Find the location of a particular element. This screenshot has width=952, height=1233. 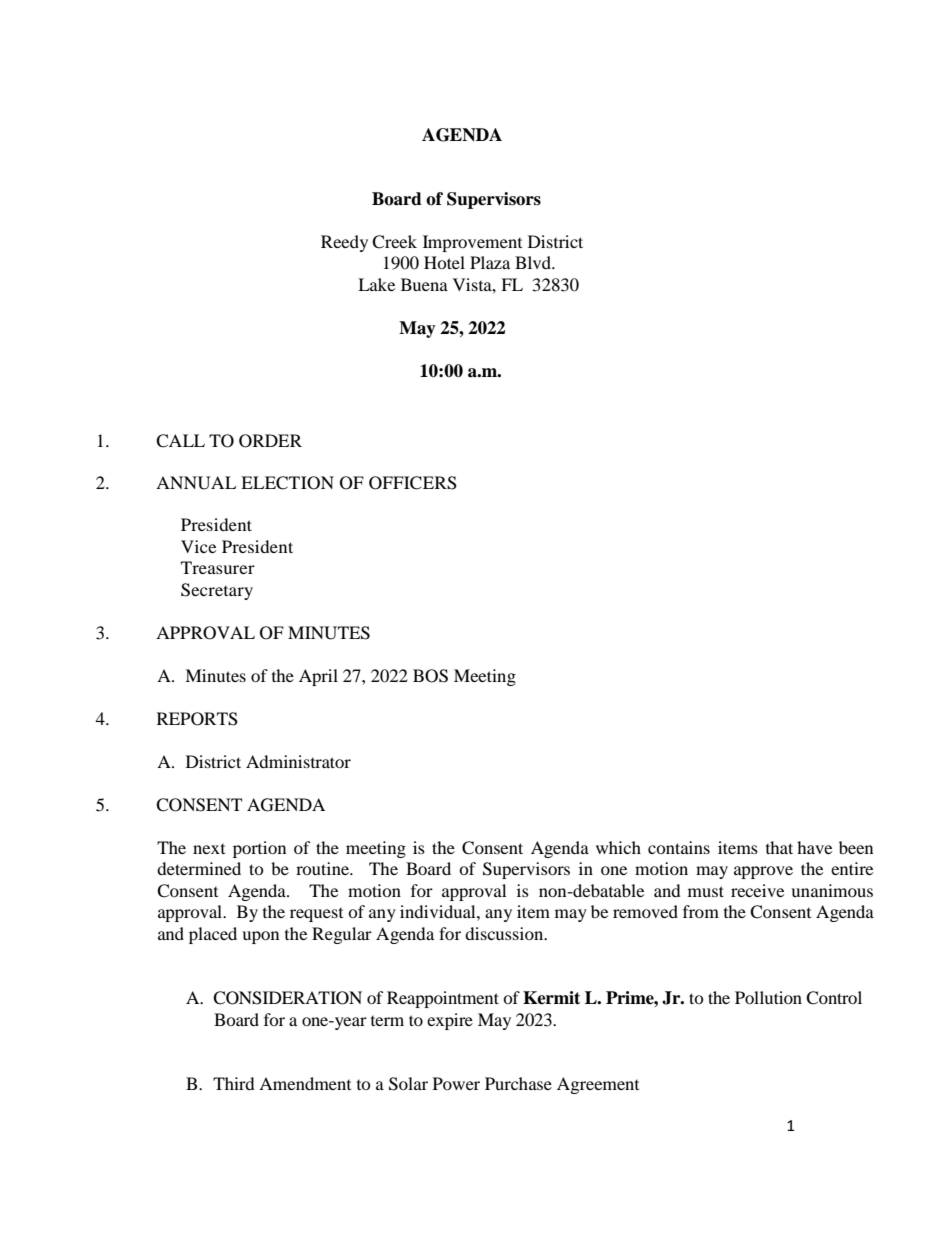

Third is located at coordinates (234, 1083).
